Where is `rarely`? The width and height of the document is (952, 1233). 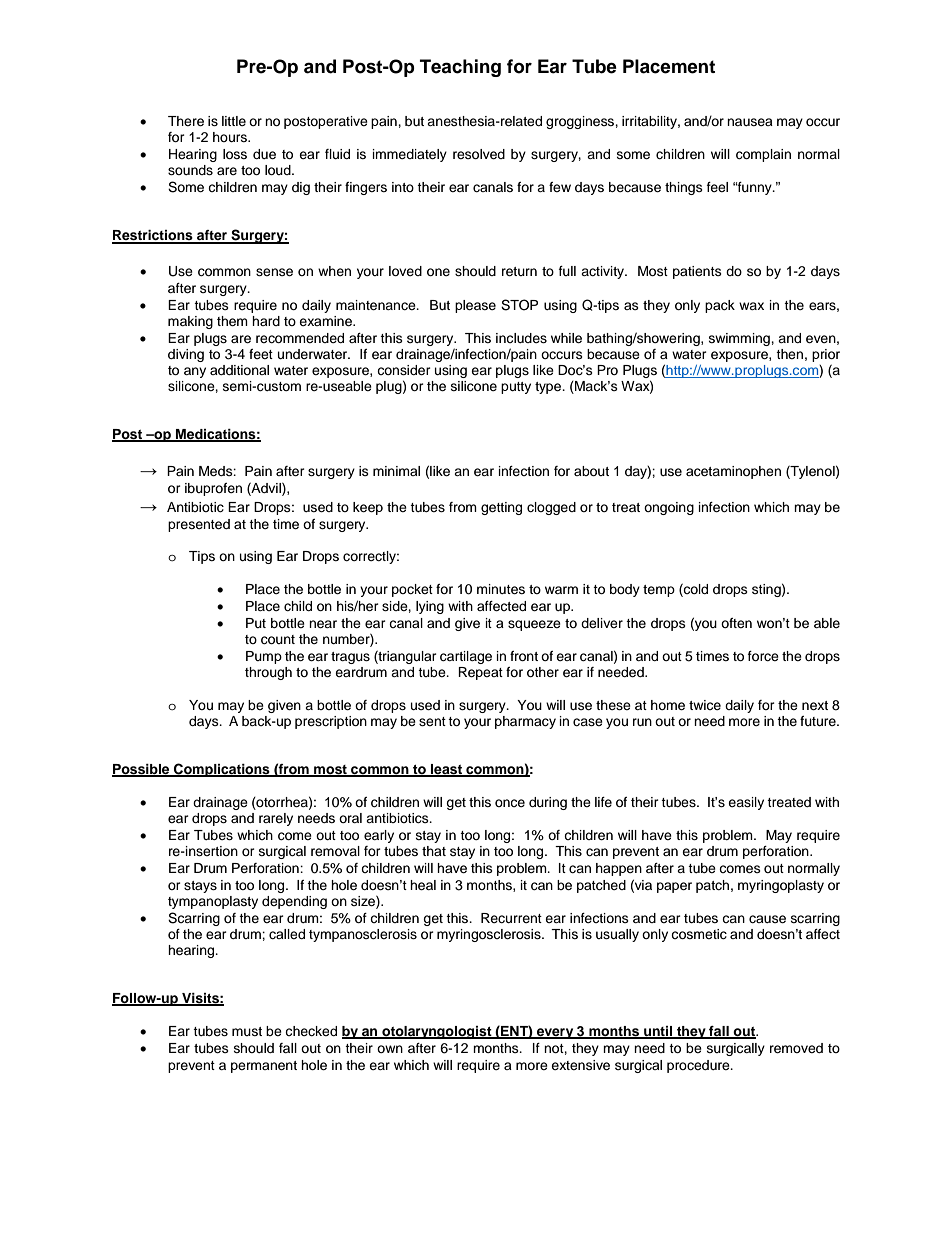
rarely is located at coordinates (276, 819).
